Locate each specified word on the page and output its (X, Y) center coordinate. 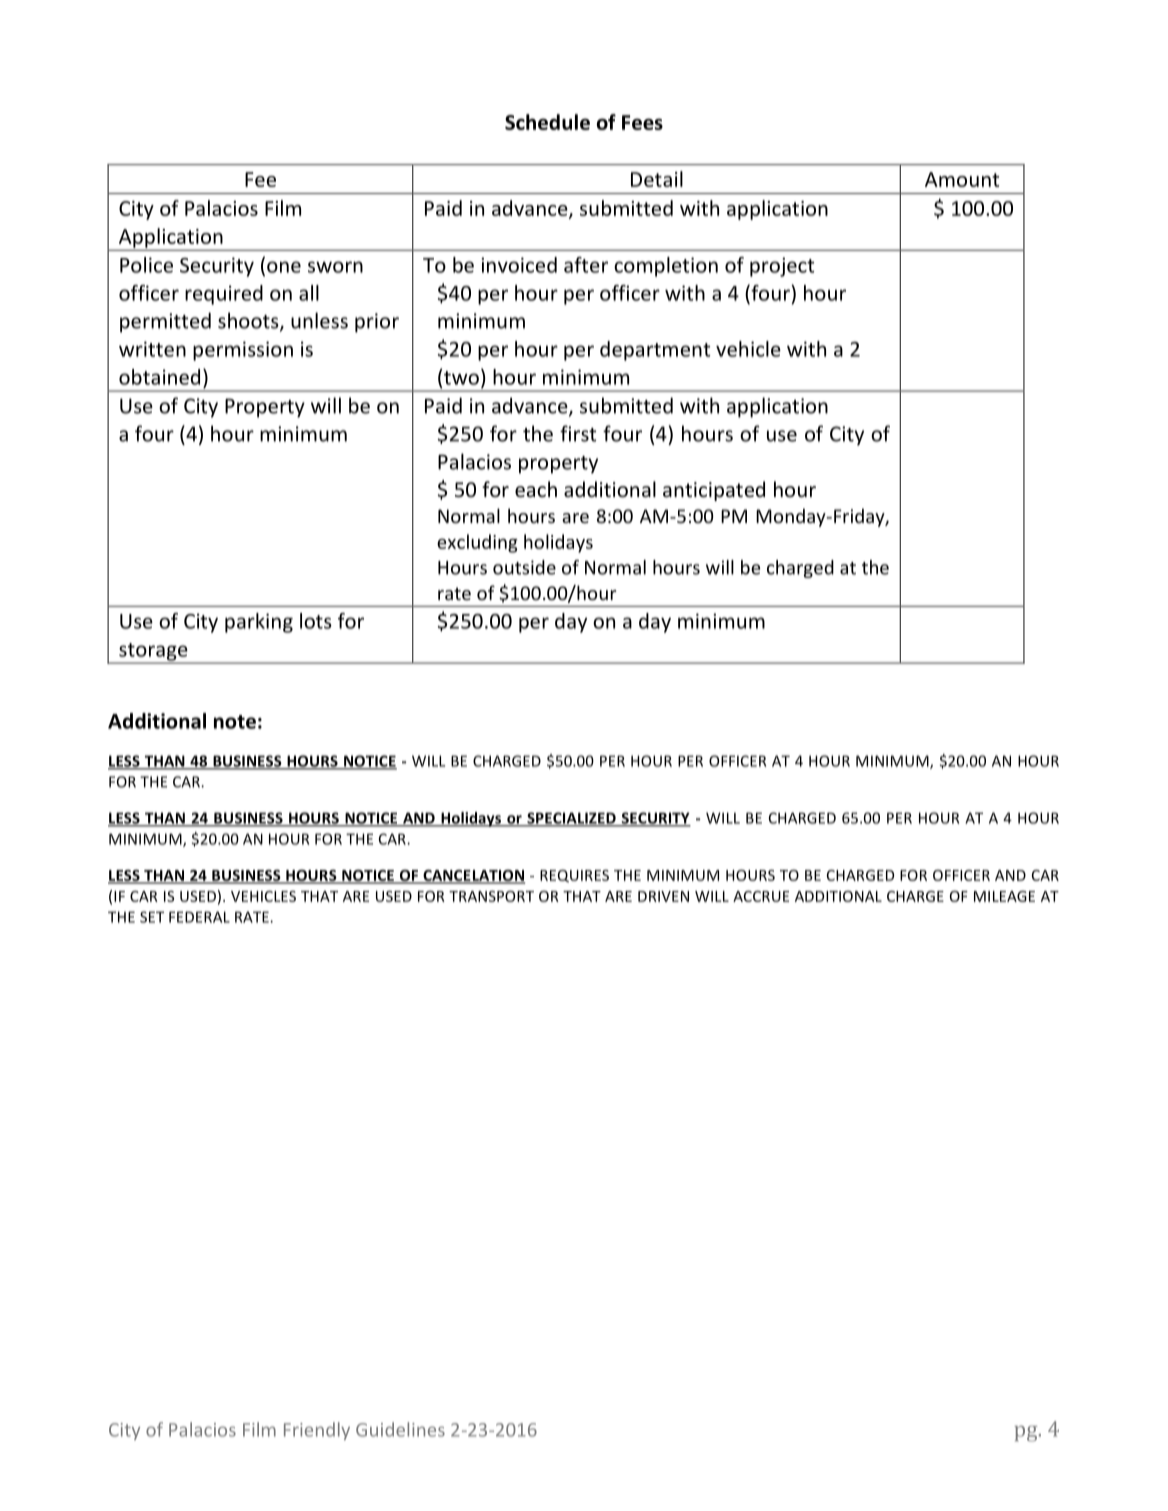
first (578, 433)
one (284, 267)
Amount (962, 179)
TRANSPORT (491, 896)
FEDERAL (199, 917)
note (235, 722)
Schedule (547, 122)
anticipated (714, 491)
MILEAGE (1004, 896)
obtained (159, 377)
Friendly (317, 1431)
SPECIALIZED (571, 819)
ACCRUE (761, 896)
